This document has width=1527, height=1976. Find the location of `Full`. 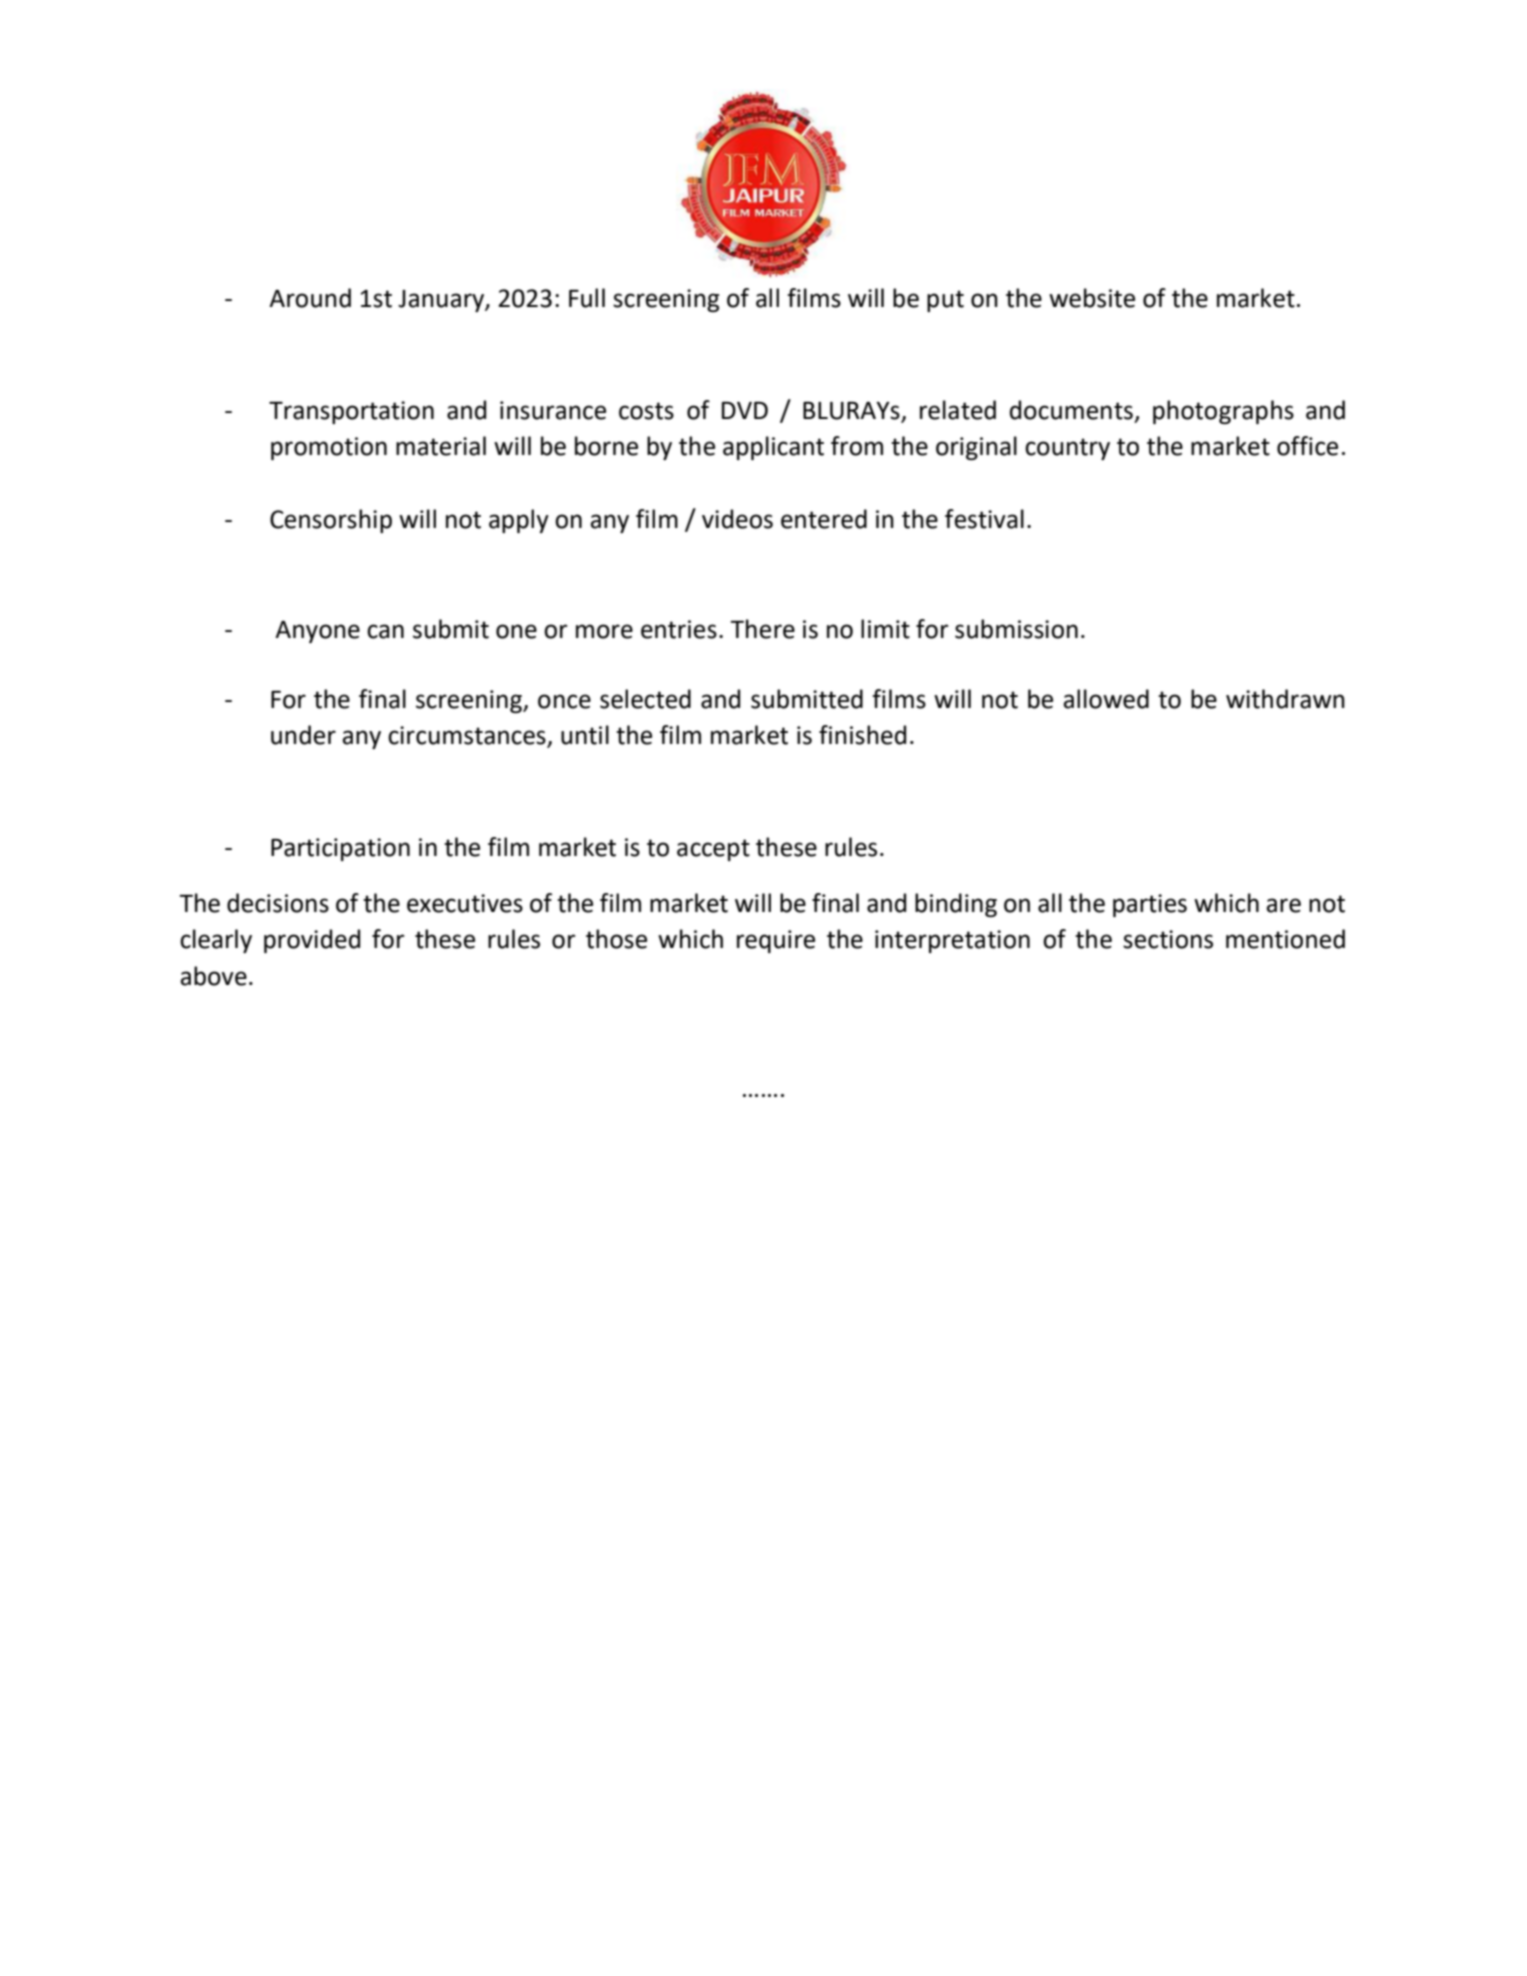

Full is located at coordinates (587, 298).
